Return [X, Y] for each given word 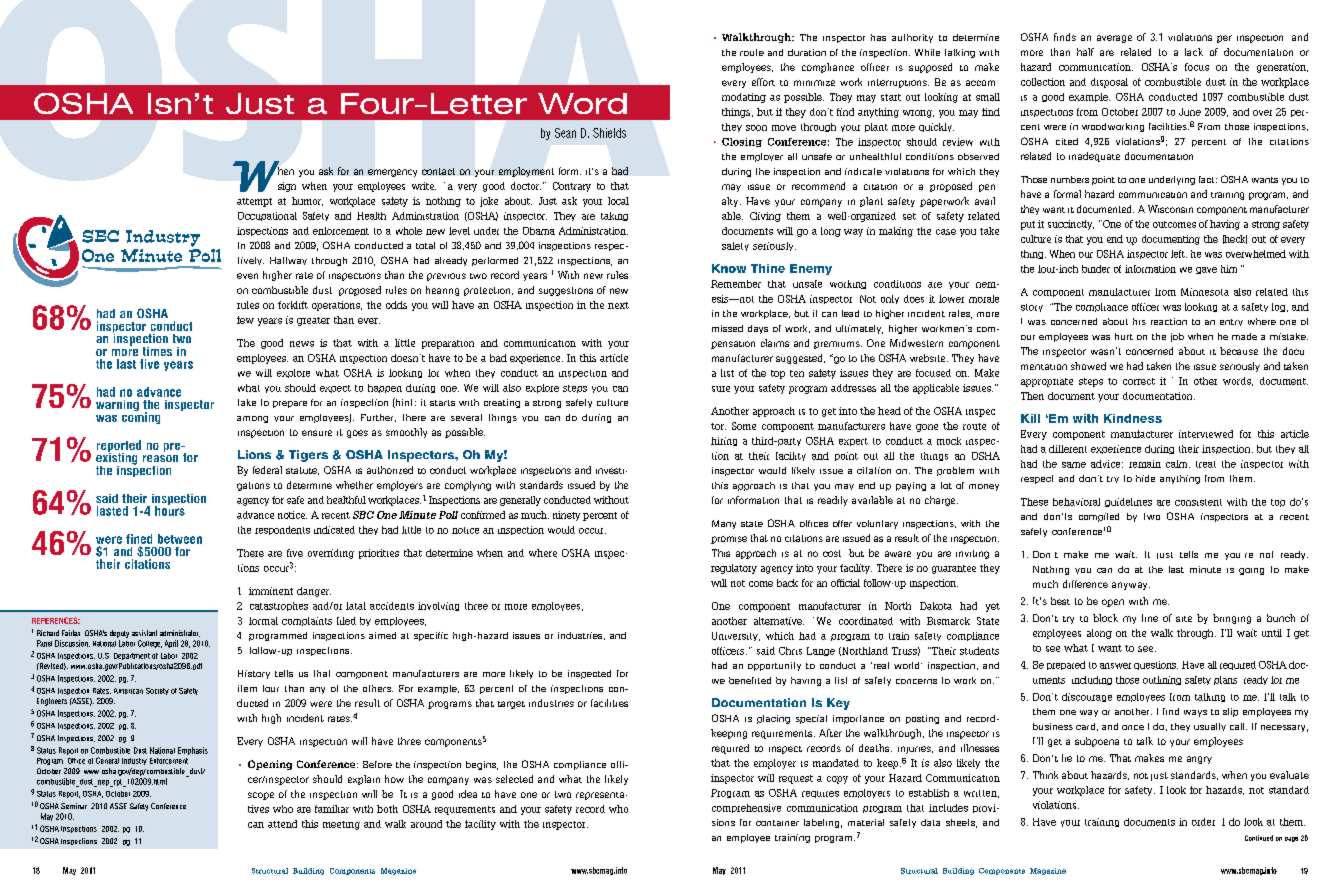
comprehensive [746, 808]
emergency [392, 173]
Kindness [1133, 418]
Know [729, 268]
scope [261, 796]
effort [763, 82]
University [736, 636]
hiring [724, 441]
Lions [254, 454]
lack [1194, 52]
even [247, 276]
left [1179, 254]
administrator [180, 633]
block [1105, 618]
